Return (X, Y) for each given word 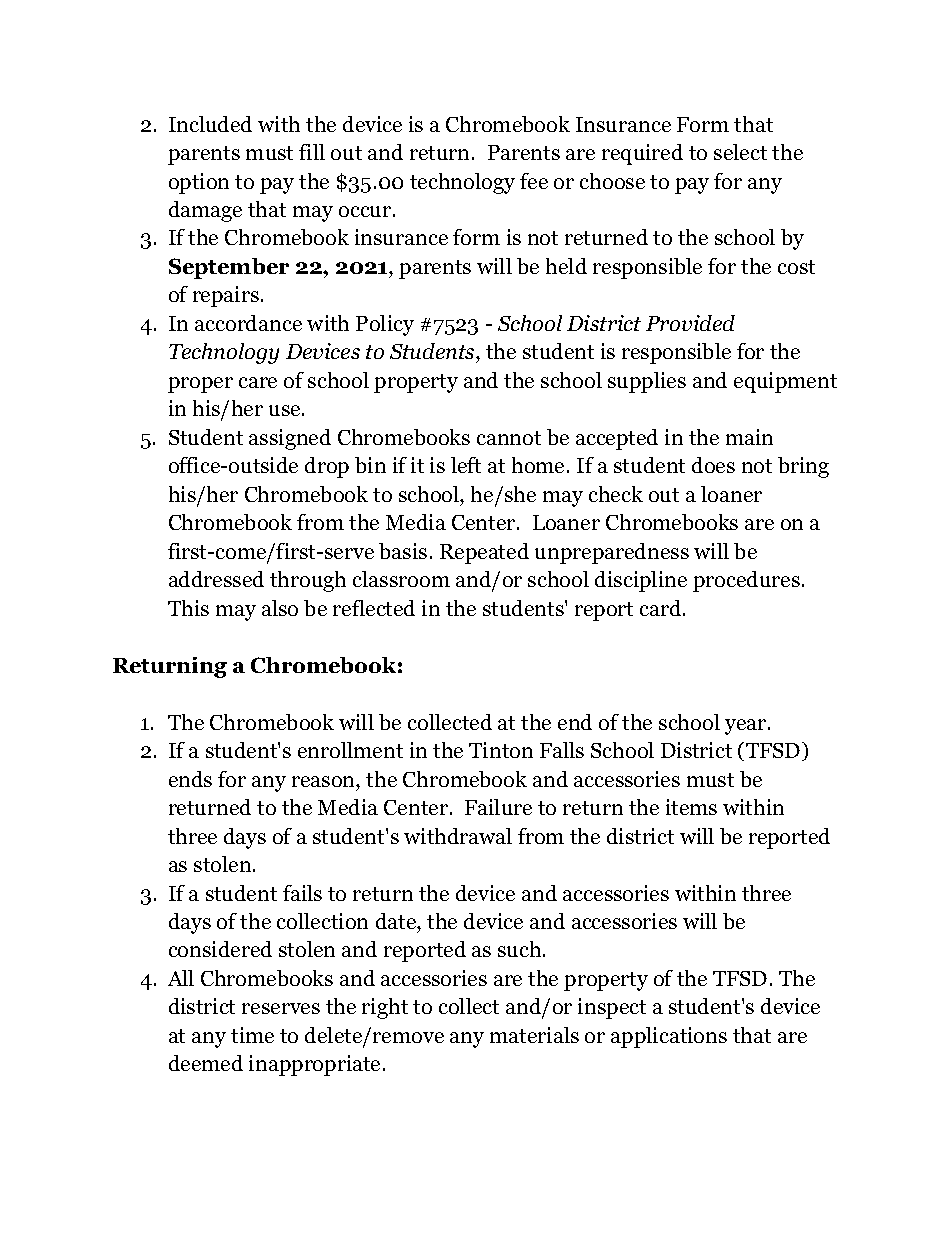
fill (312, 152)
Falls (562, 750)
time (252, 1035)
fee (534, 181)
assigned (290, 439)
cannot (509, 438)
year (747, 727)
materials (534, 1035)
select (740, 152)
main (749, 437)
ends (190, 779)
